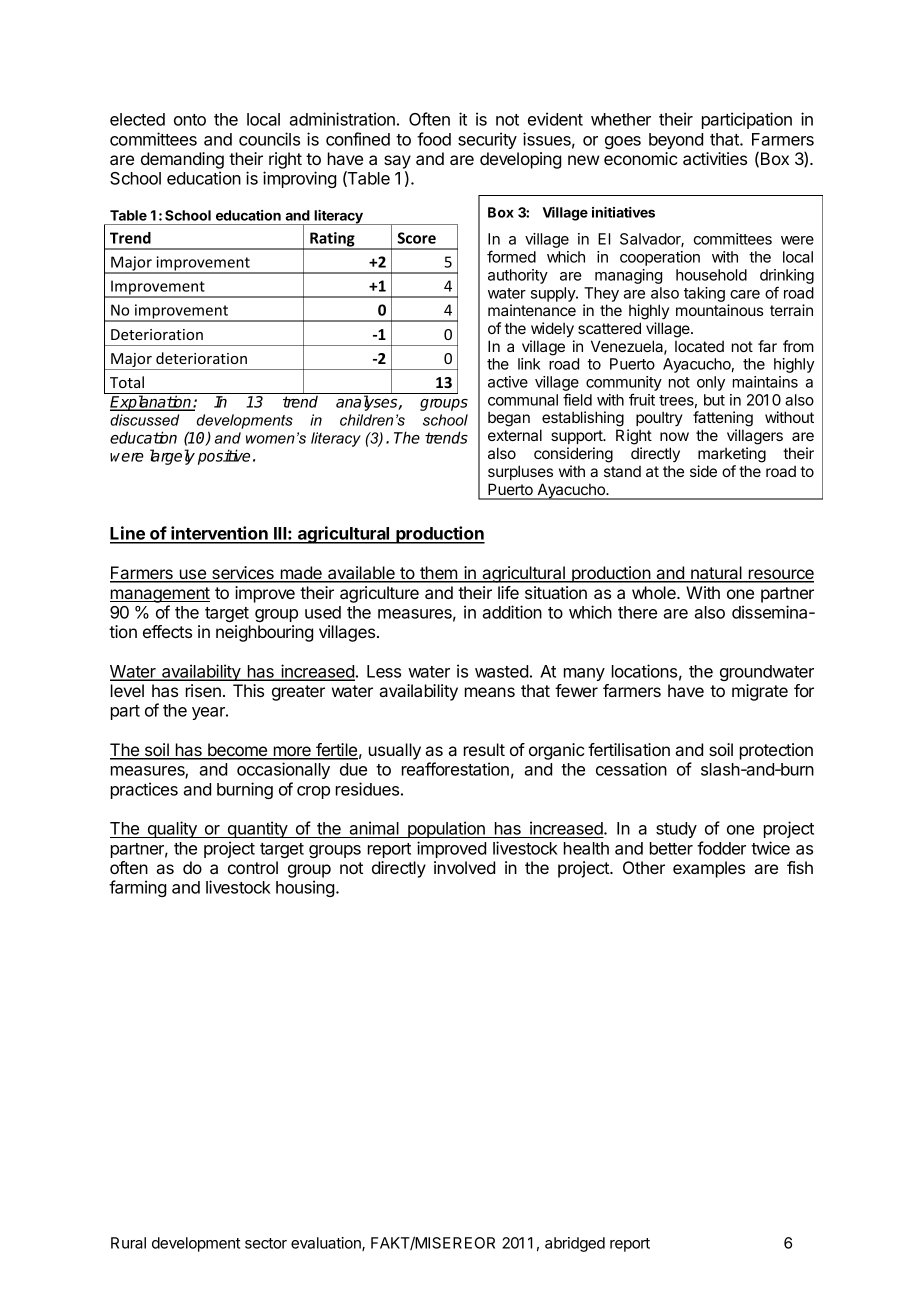 This document has height=1308, width=924. What do you see at coordinates (490, 692) in the document?
I see `means` at bounding box center [490, 692].
